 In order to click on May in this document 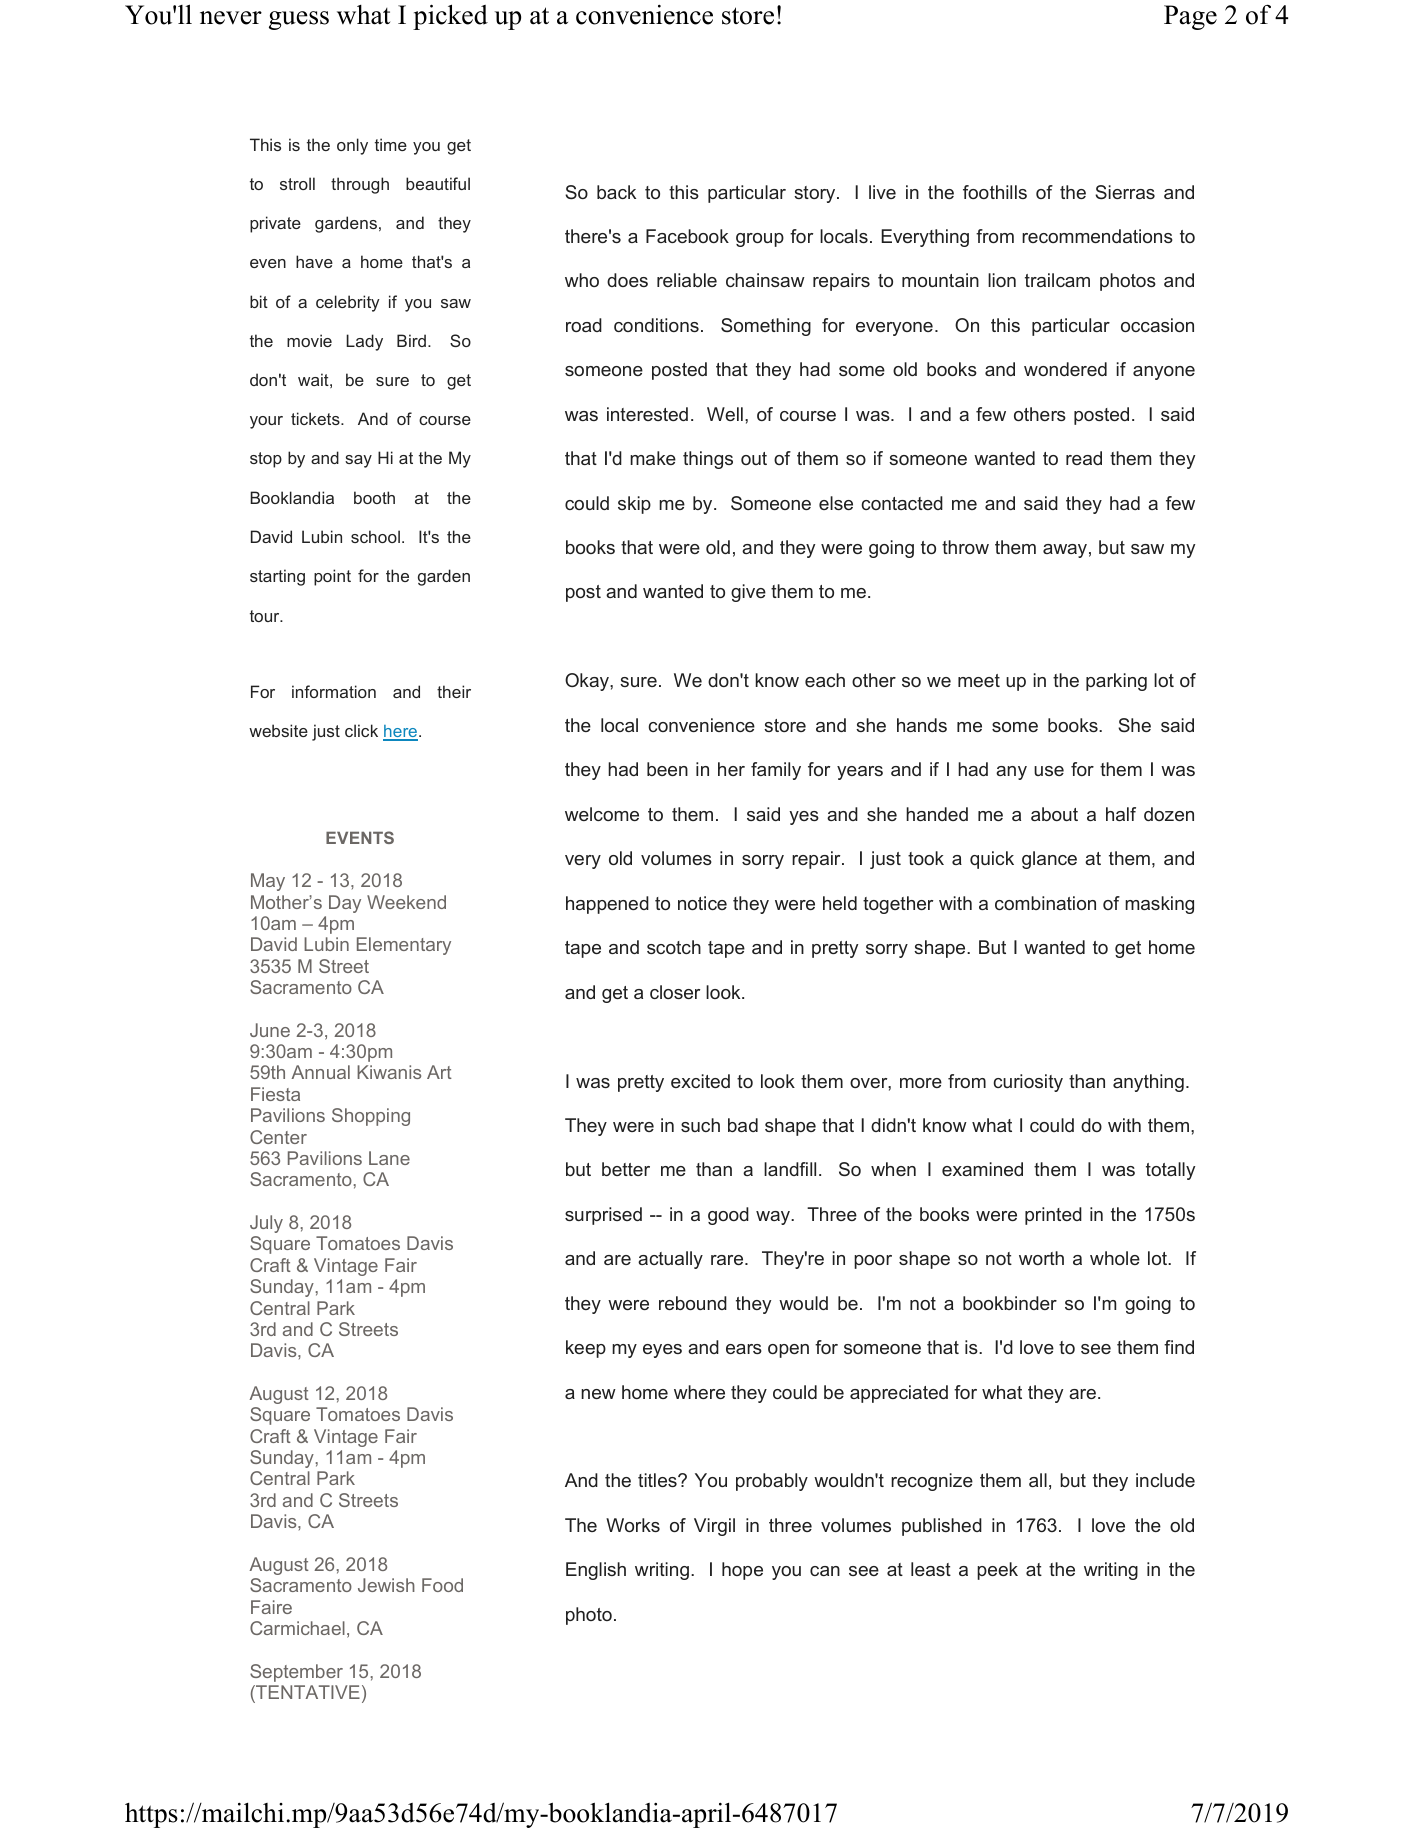, I will do `click(268, 882)`.
